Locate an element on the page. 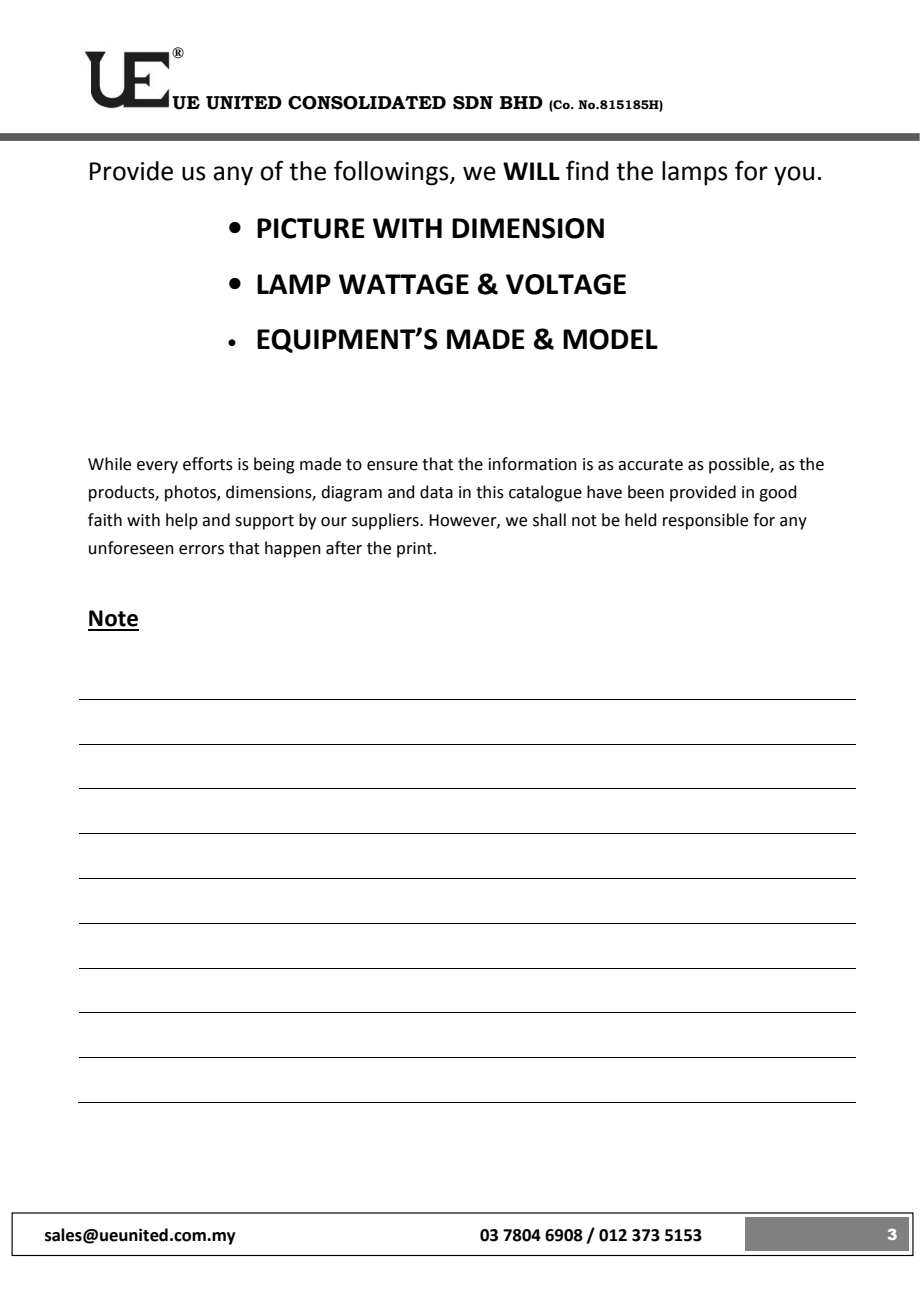 Image resolution: width=924 pixels, height=1308 pixels. VOLTAGE is located at coordinates (566, 284).
